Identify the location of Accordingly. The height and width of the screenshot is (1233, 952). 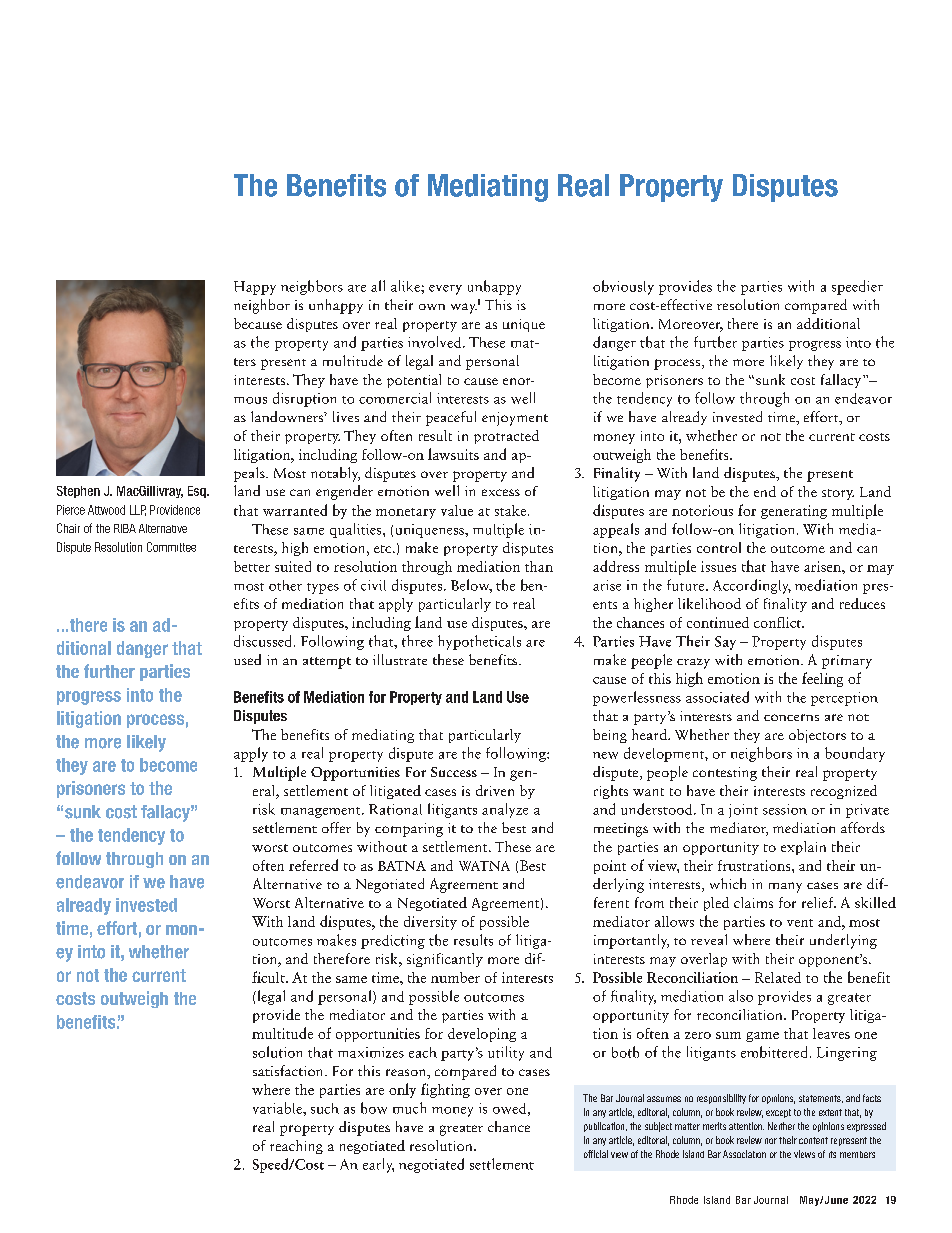
(752, 586).
